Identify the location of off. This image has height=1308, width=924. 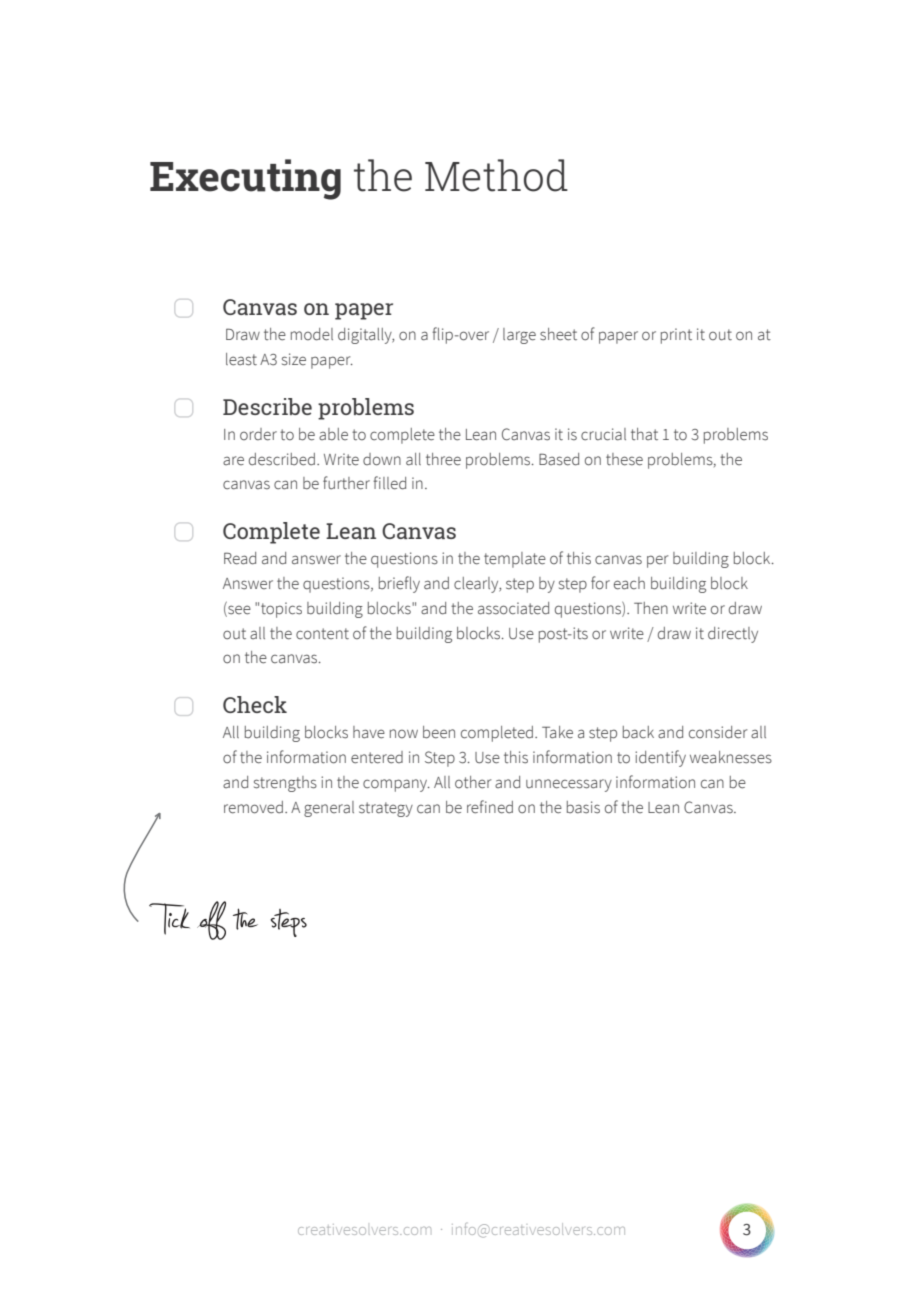
(211, 920).
